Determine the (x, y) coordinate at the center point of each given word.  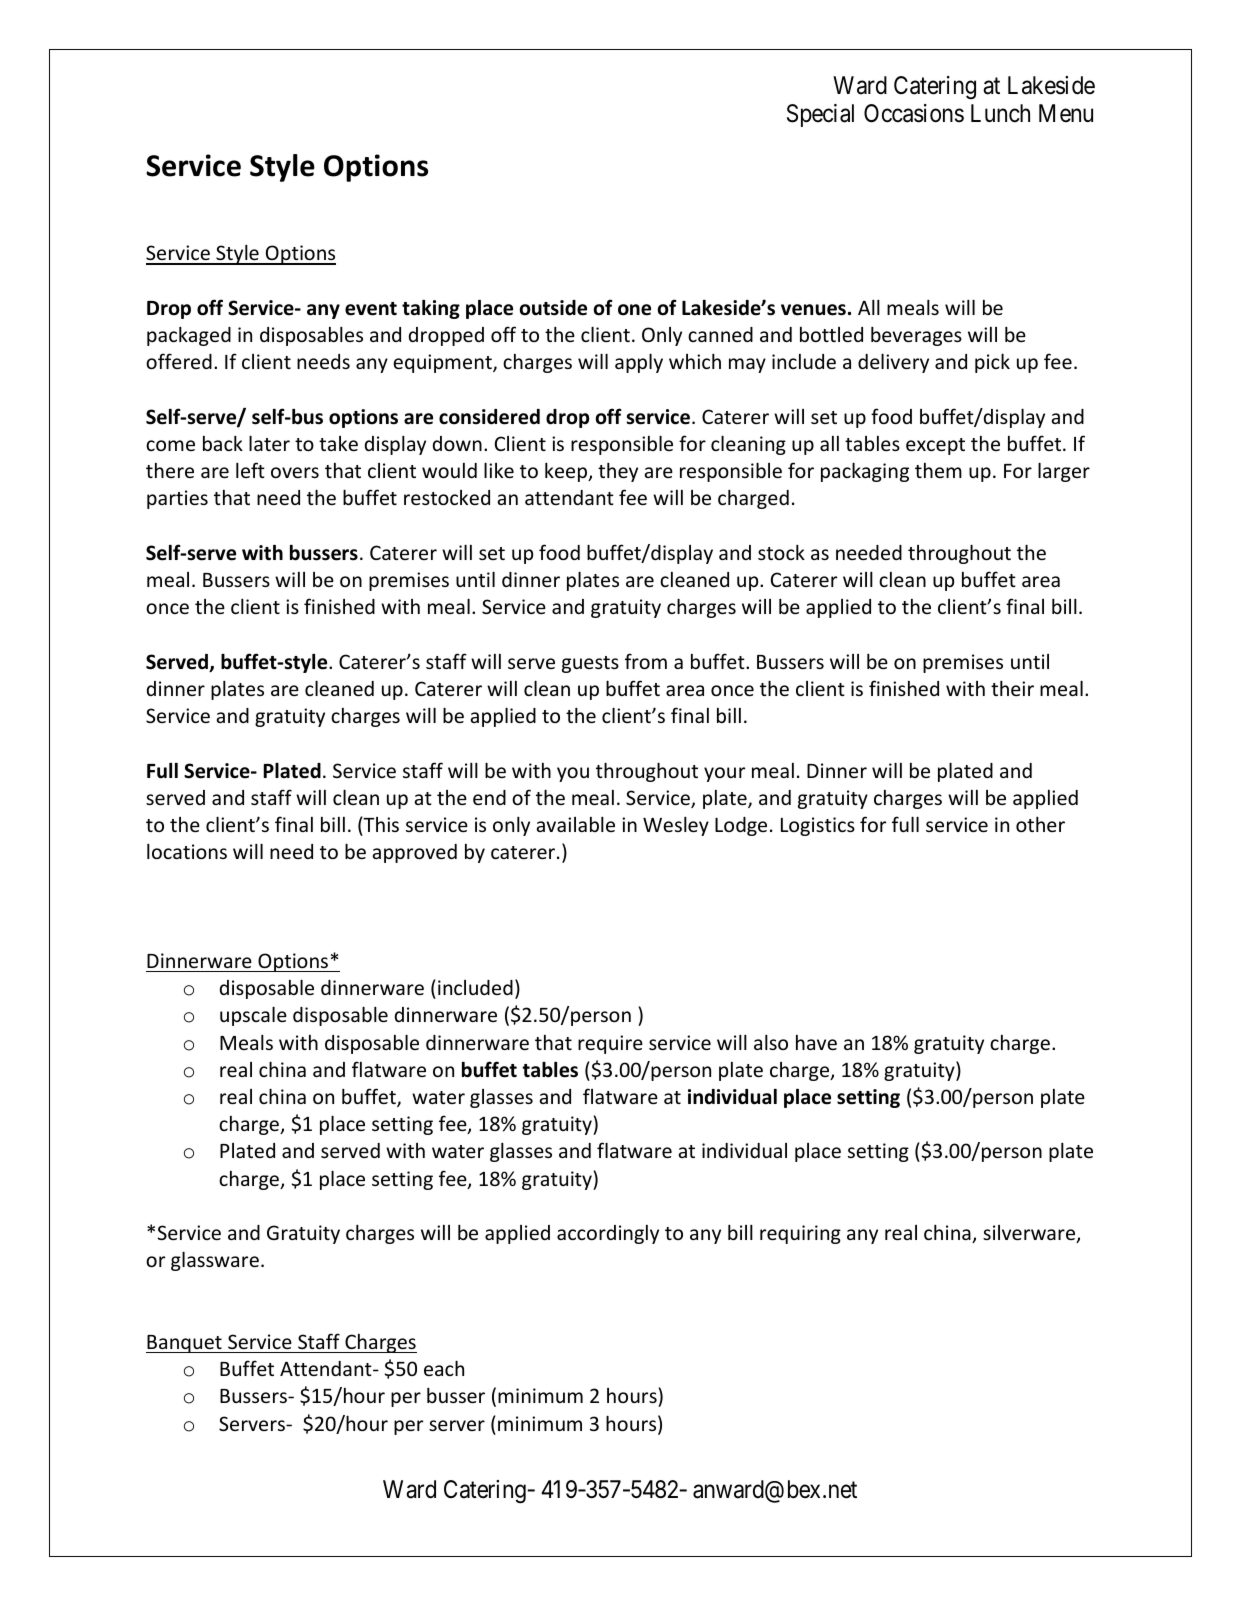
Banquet (185, 1344)
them (938, 470)
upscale (253, 1016)
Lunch (1000, 113)
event (371, 309)
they (618, 472)
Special (820, 115)
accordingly (608, 1234)
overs (295, 472)
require (610, 1044)
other (1040, 824)
